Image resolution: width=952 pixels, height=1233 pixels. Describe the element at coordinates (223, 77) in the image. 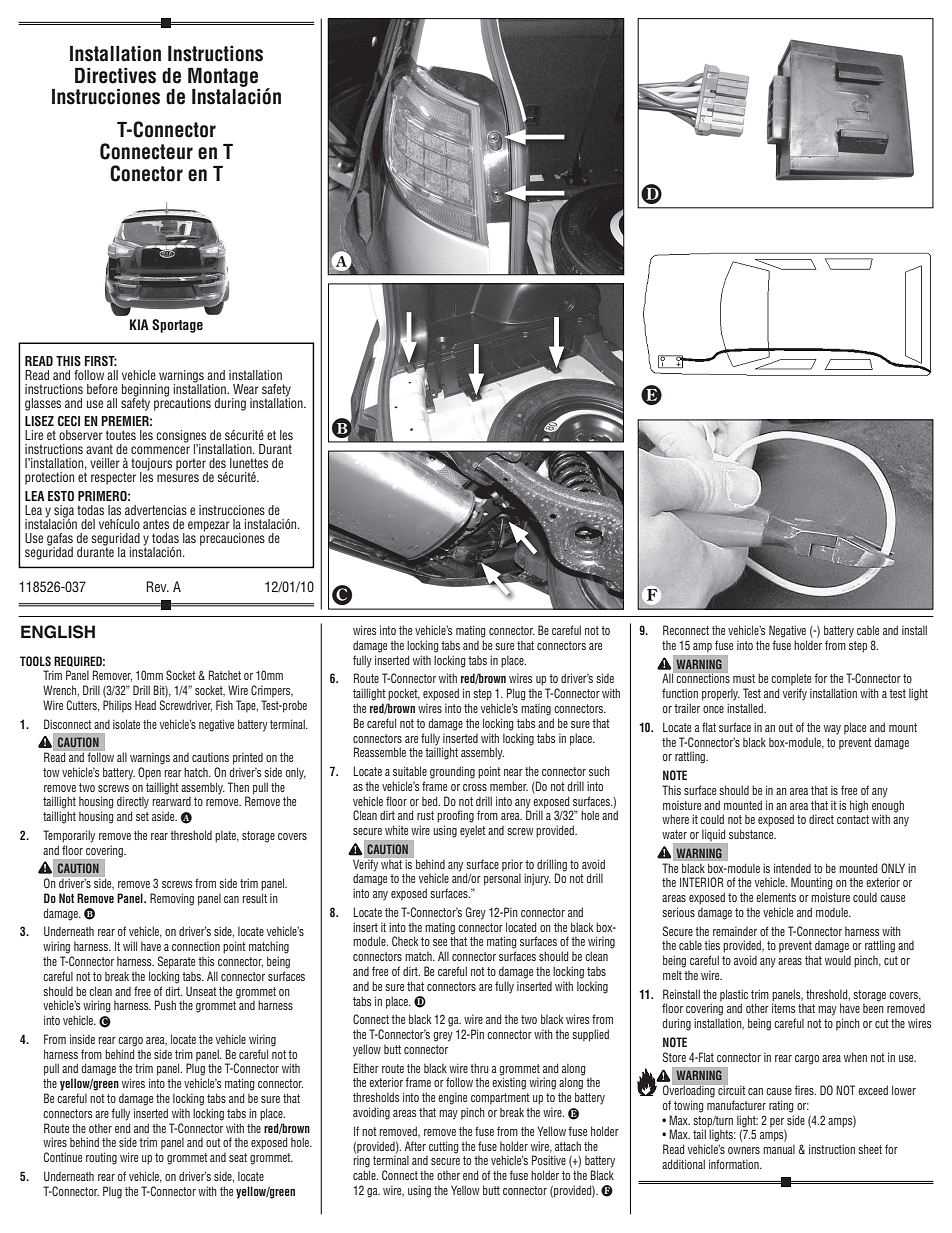

I see `Montage` at that location.
